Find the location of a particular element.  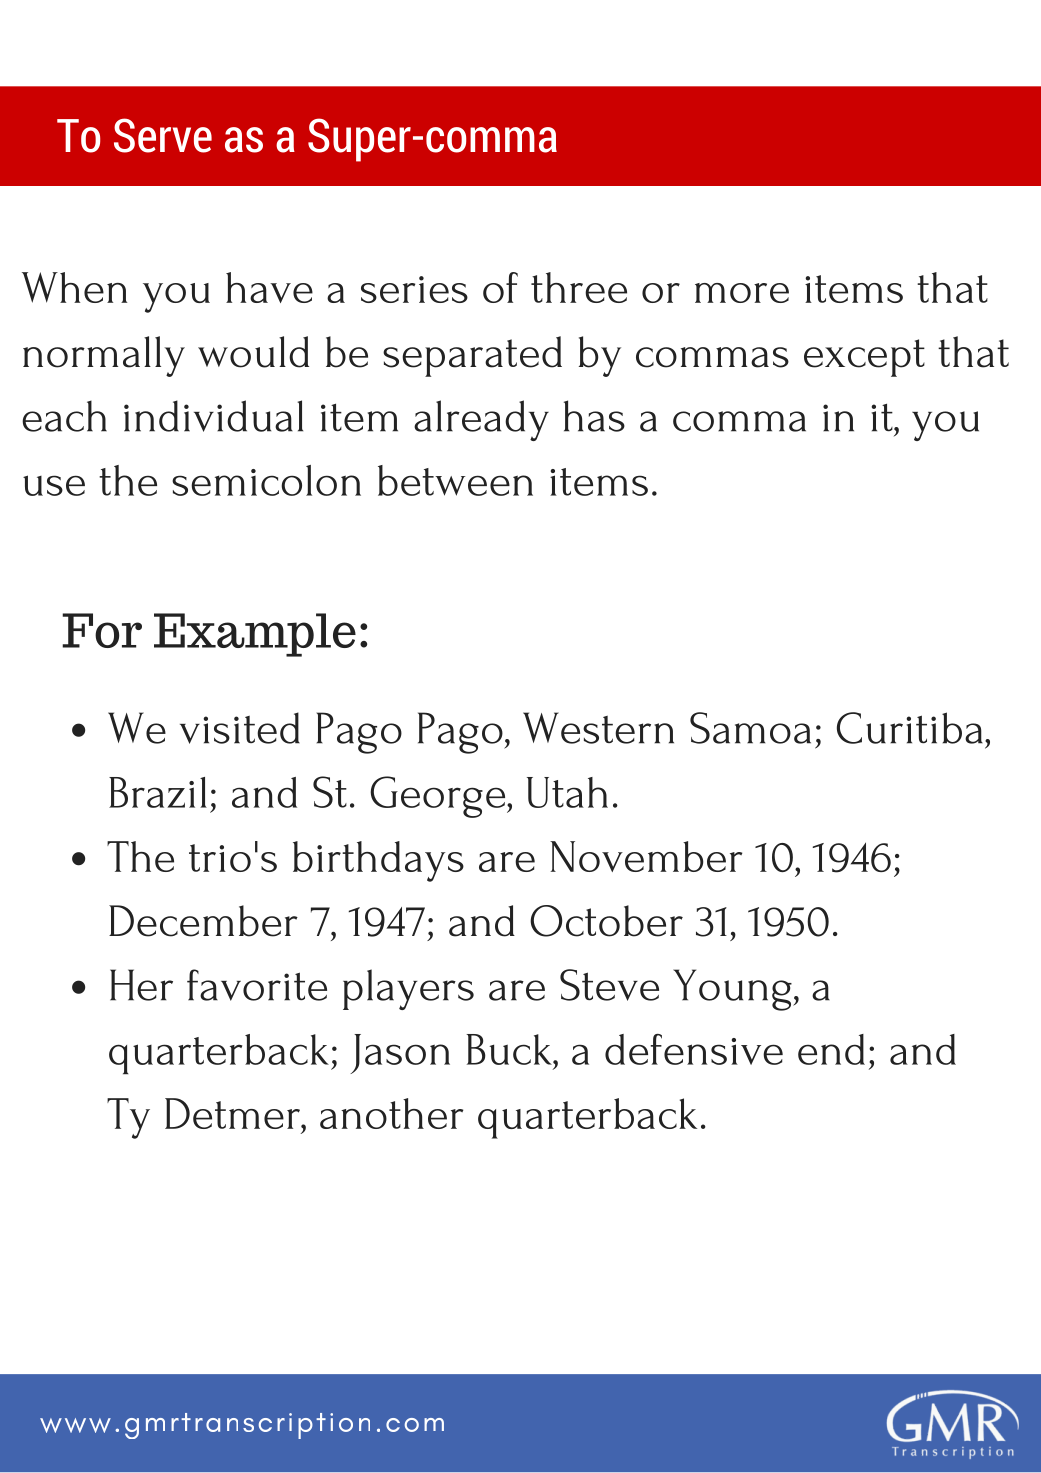

more is located at coordinates (742, 293).
